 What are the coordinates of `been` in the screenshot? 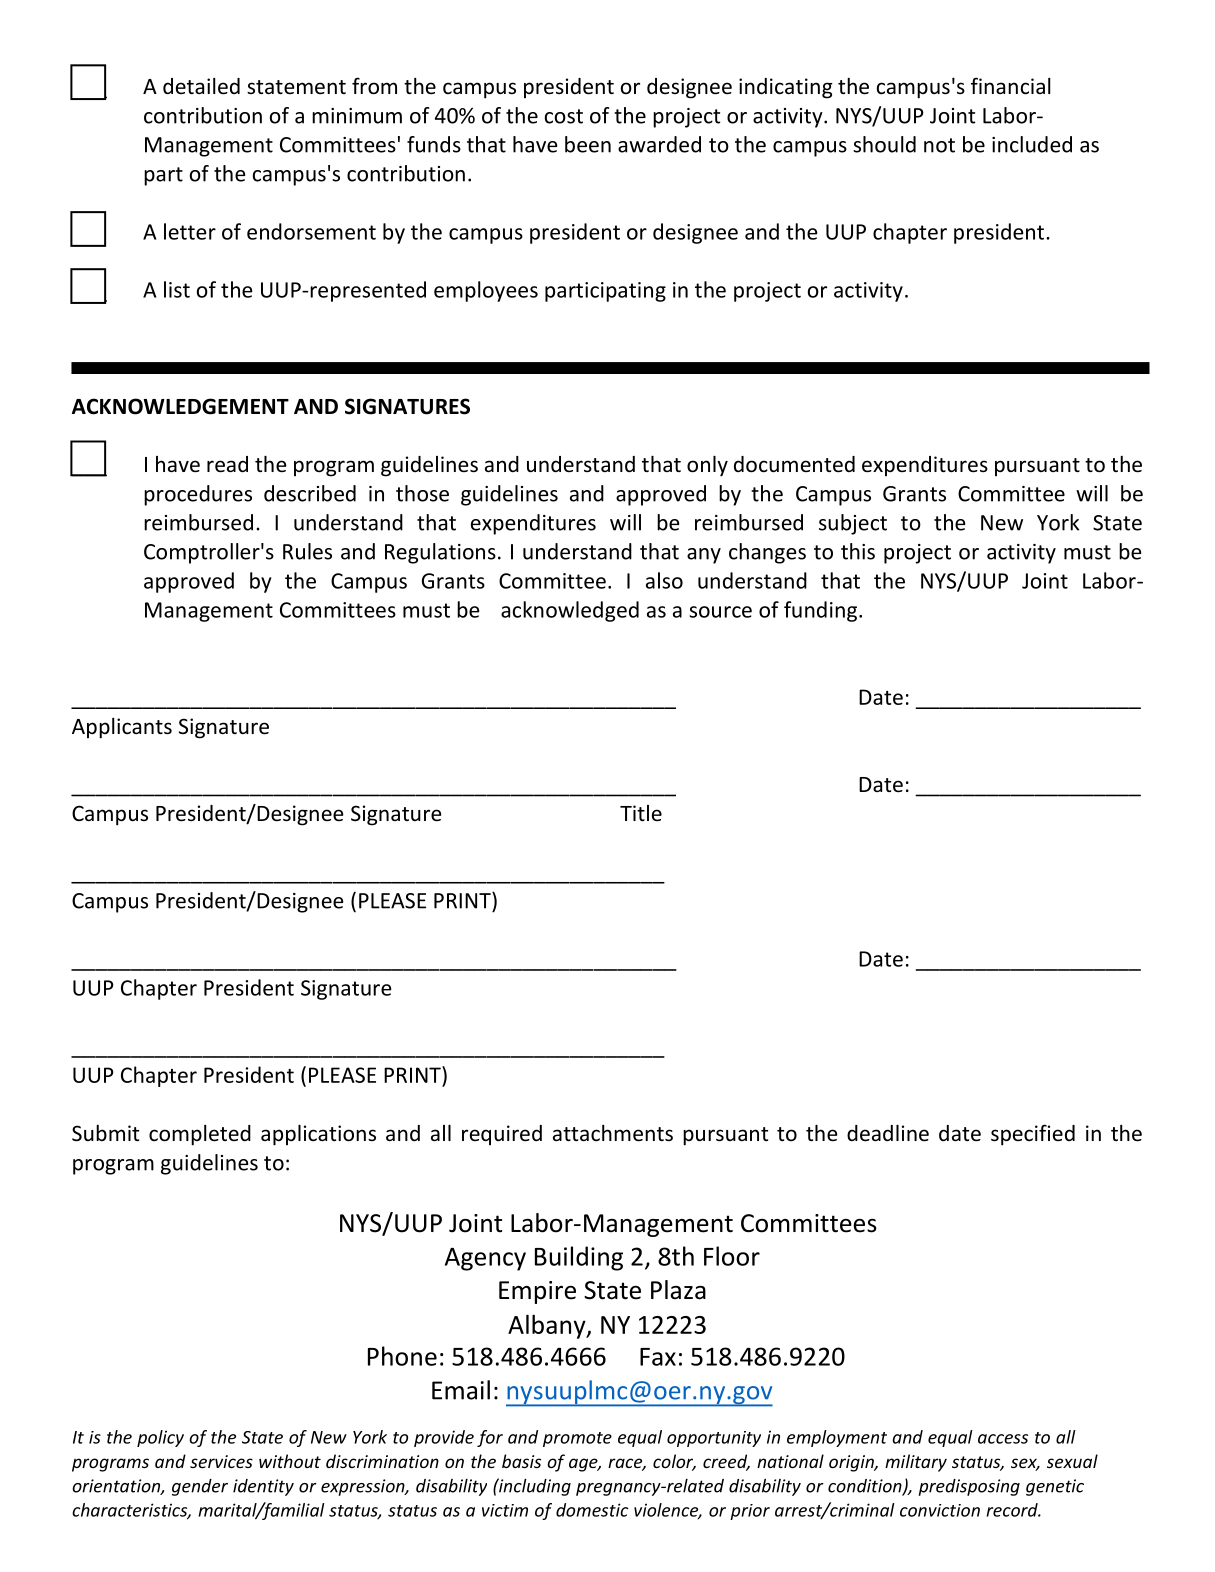 It's located at (588, 144).
